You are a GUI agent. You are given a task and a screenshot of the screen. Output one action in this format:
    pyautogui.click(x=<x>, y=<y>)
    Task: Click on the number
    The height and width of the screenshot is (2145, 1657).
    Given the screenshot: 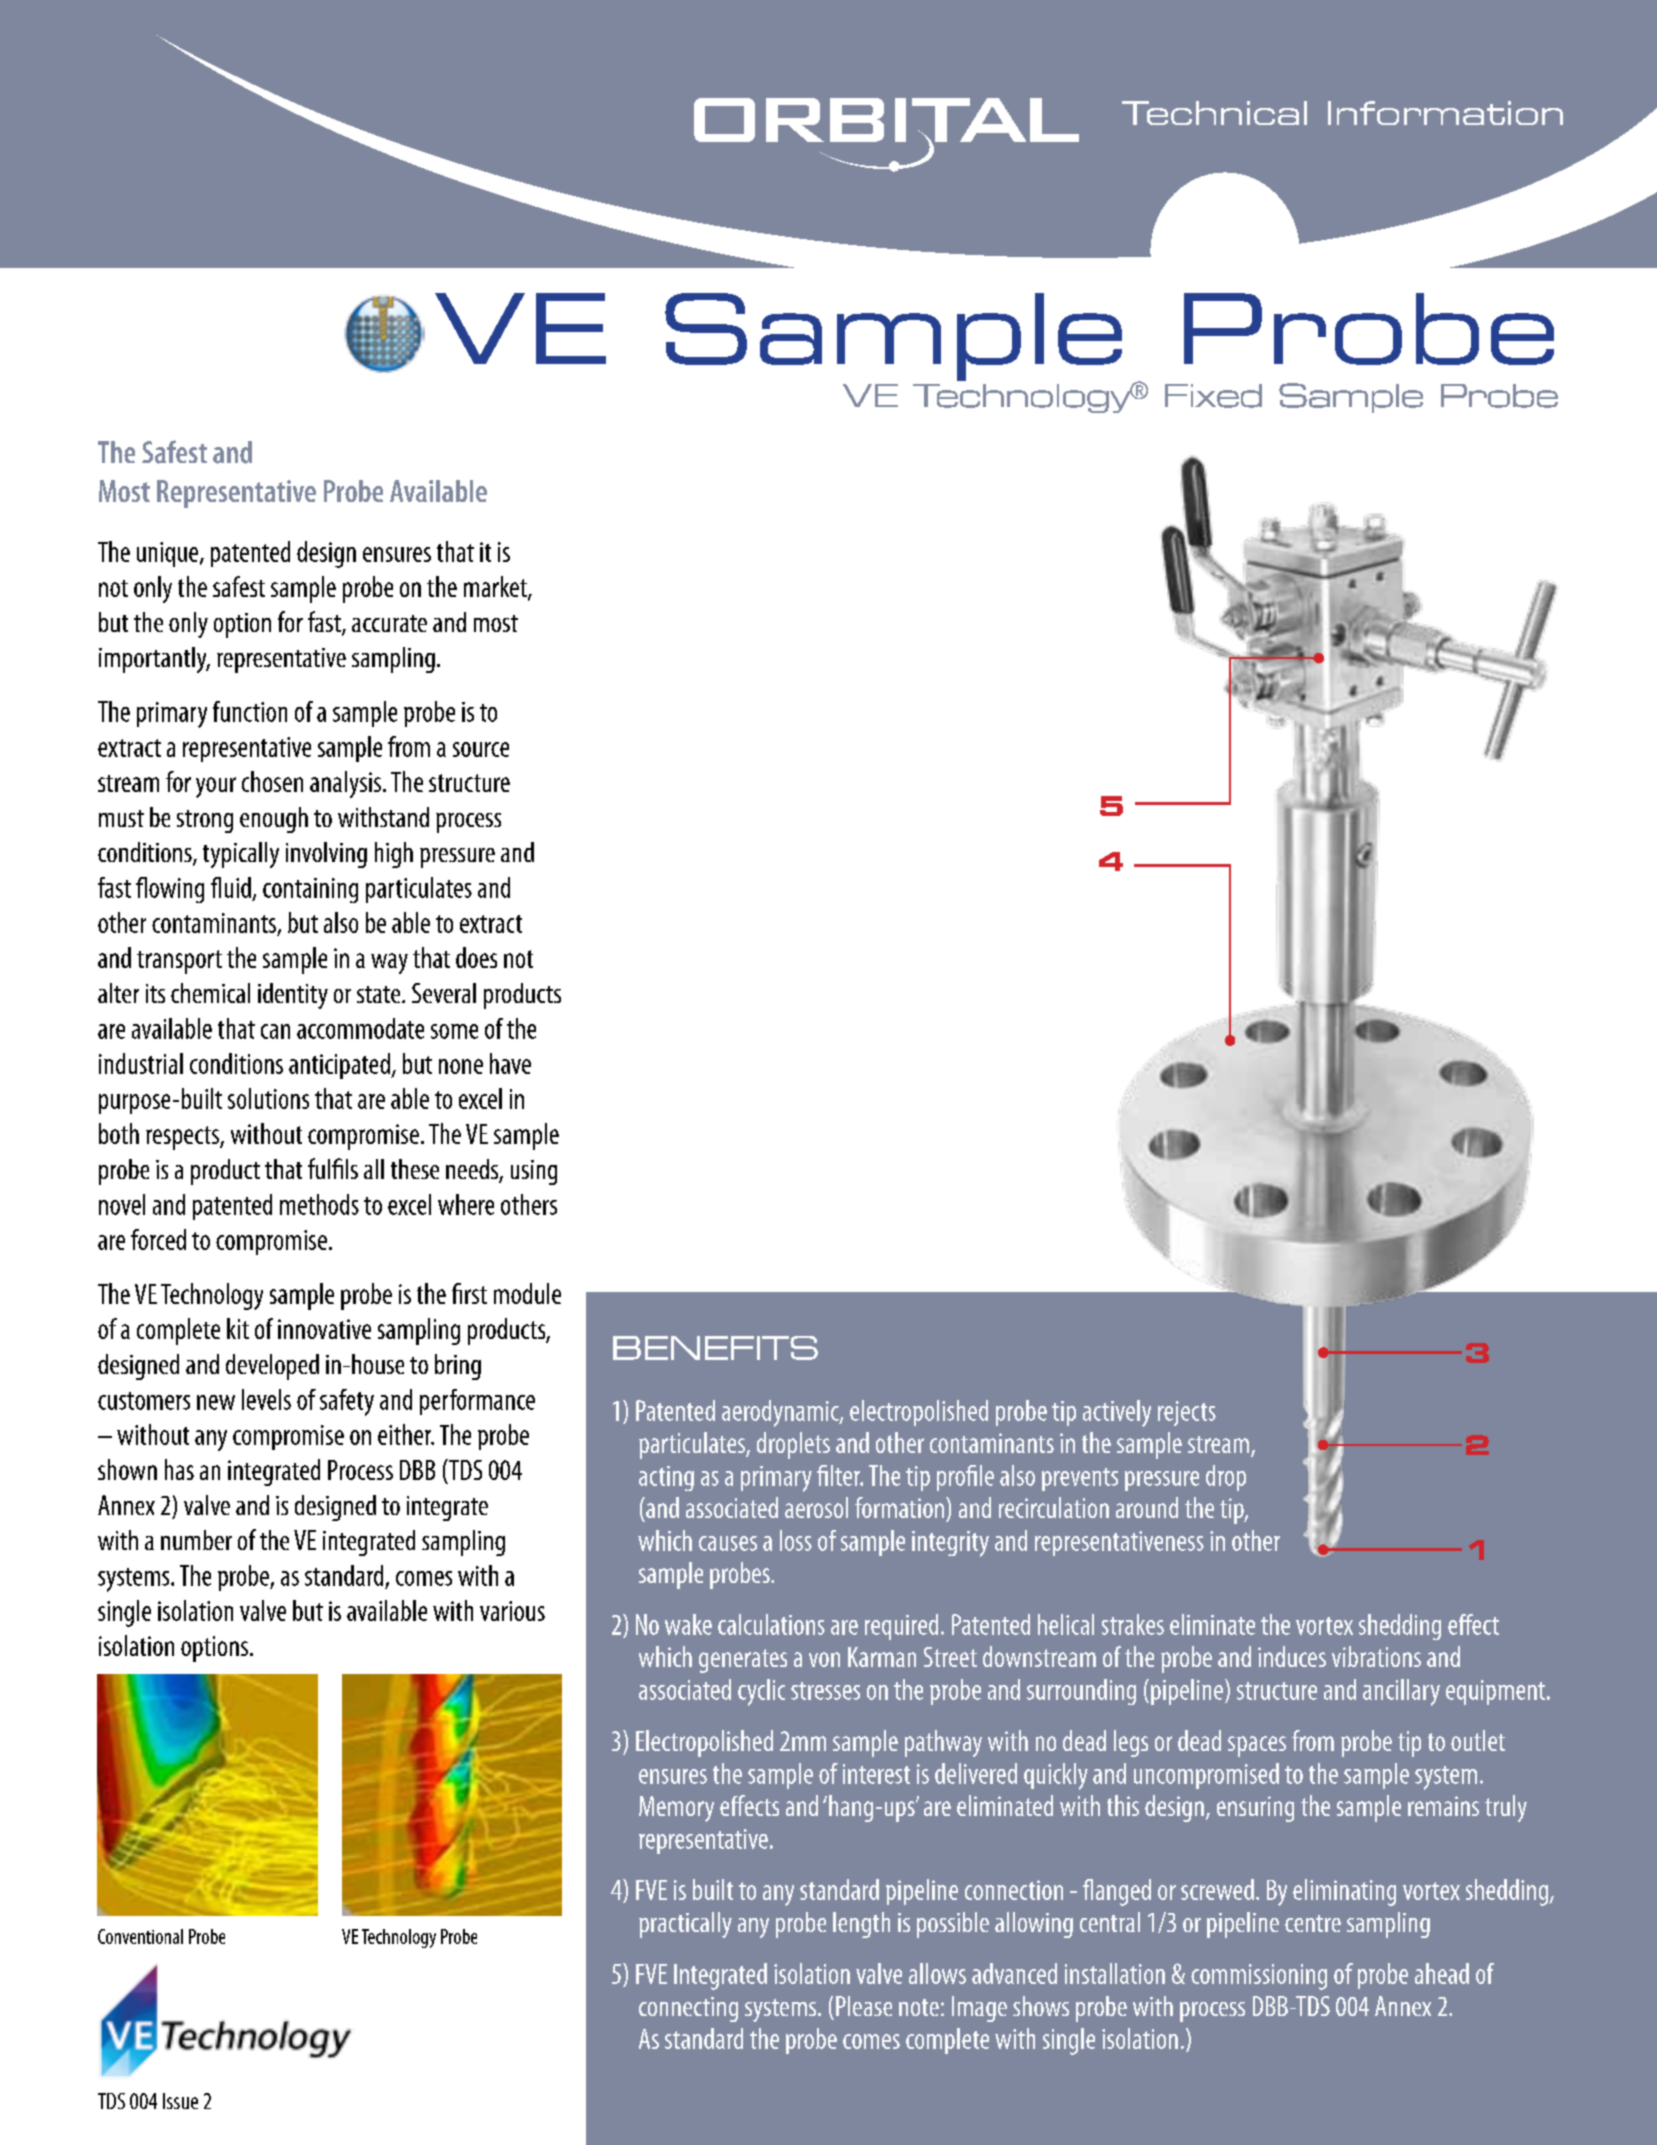 What is the action you would take?
    pyautogui.click(x=196, y=1540)
